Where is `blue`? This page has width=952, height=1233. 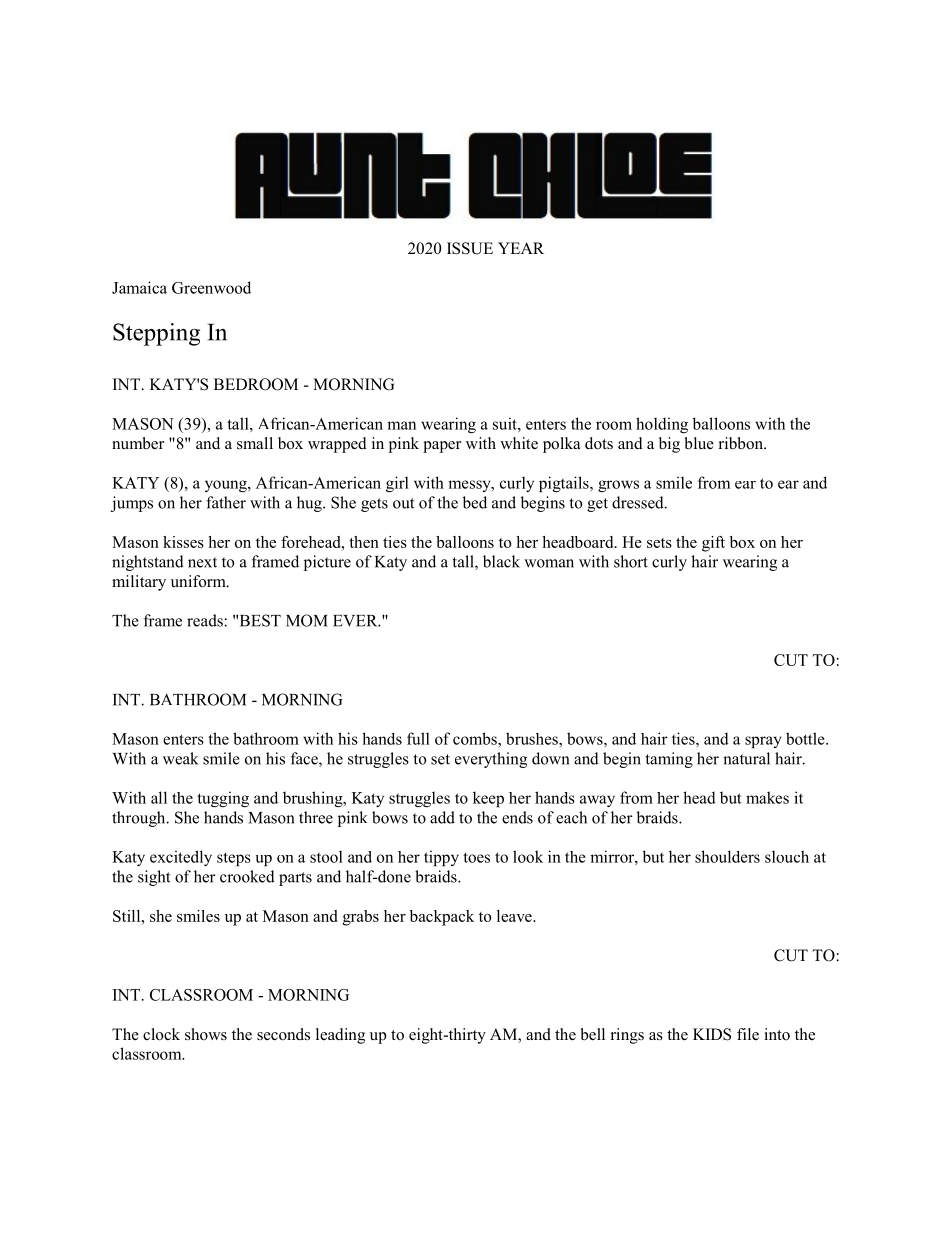
blue is located at coordinates (699, 443).
